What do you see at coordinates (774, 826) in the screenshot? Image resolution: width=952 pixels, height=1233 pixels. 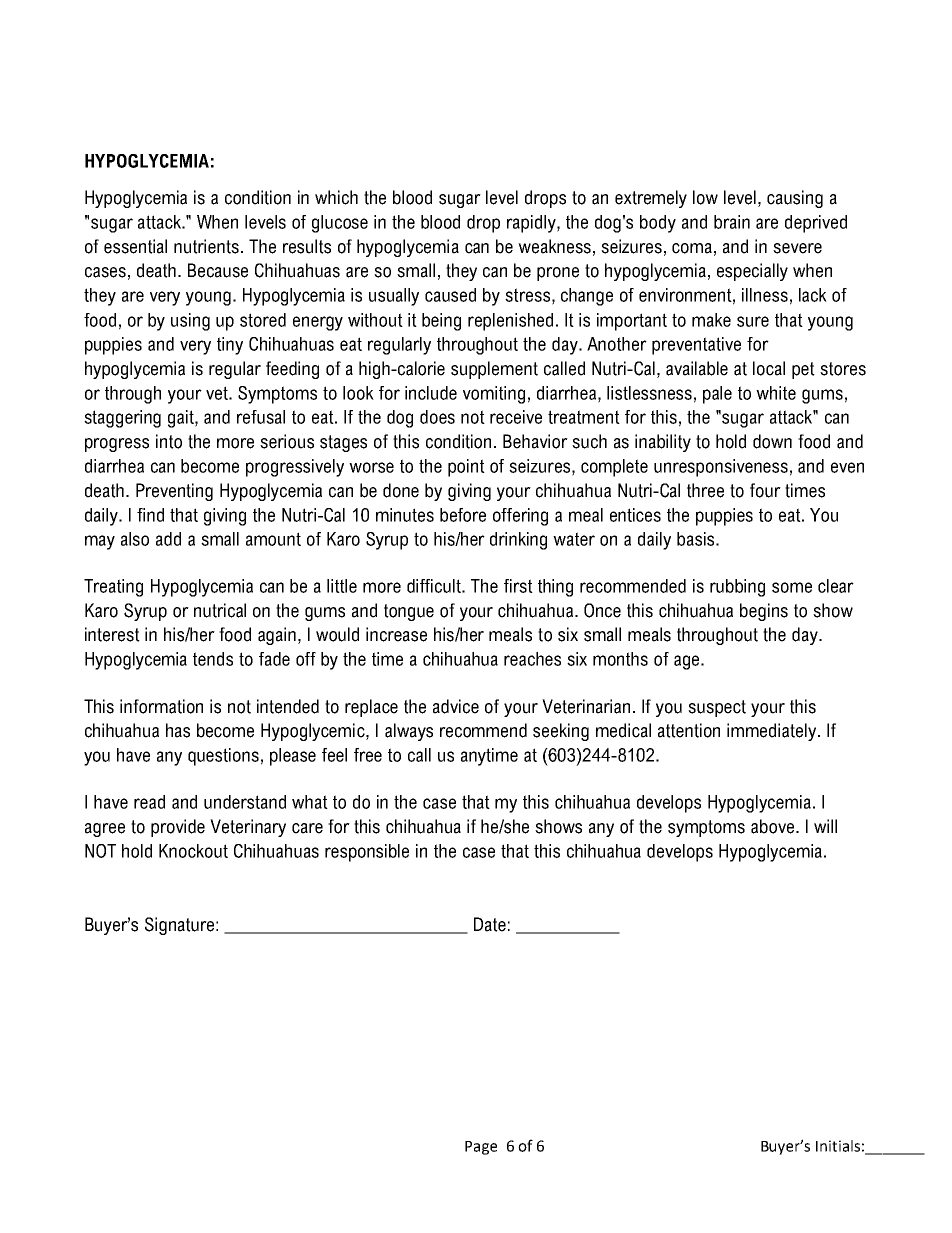 I see `above` at bounding box center [774, 826].
